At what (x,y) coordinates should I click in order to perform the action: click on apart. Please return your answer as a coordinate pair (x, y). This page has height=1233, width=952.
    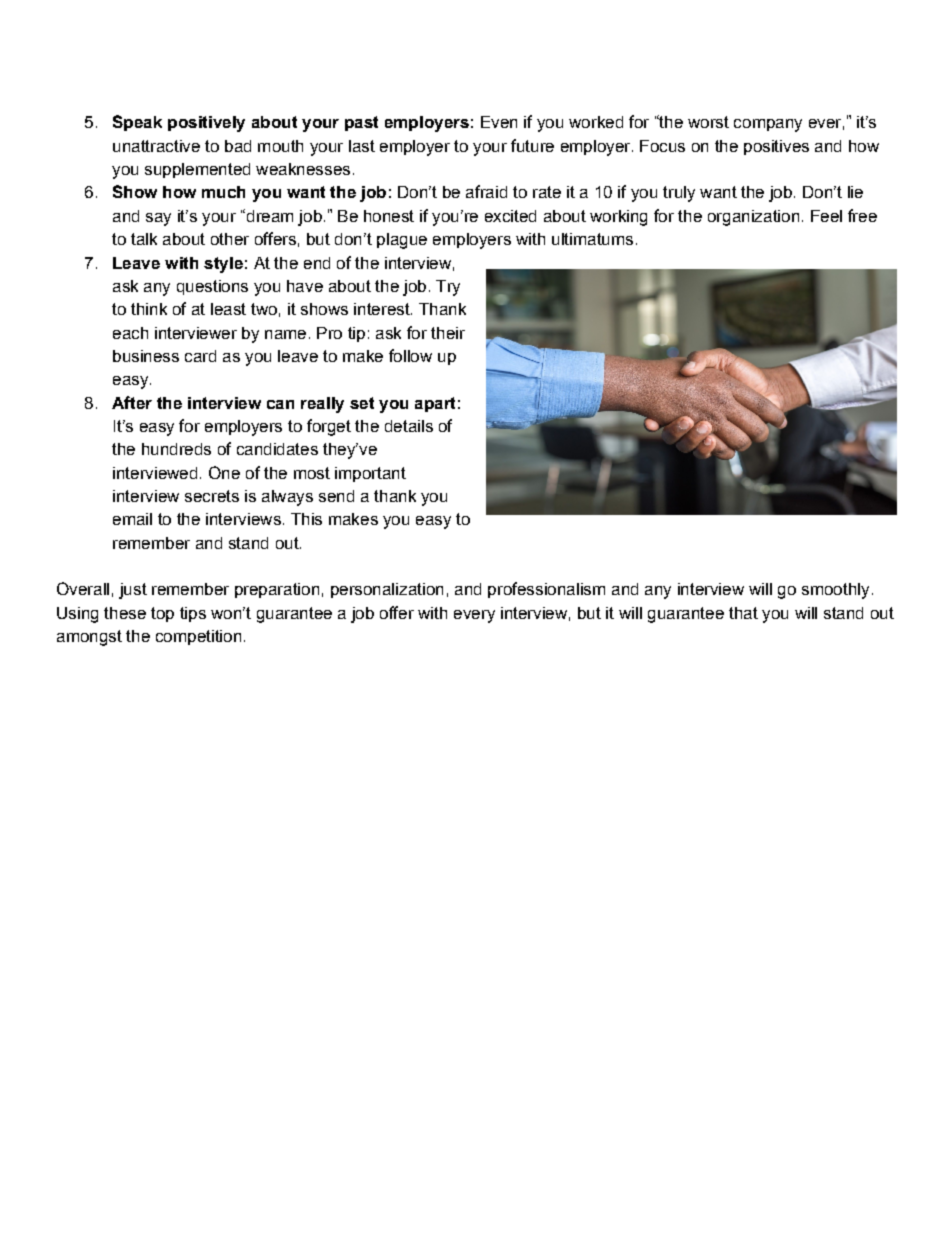
    Looking at the image, I should click on (435, 404).
